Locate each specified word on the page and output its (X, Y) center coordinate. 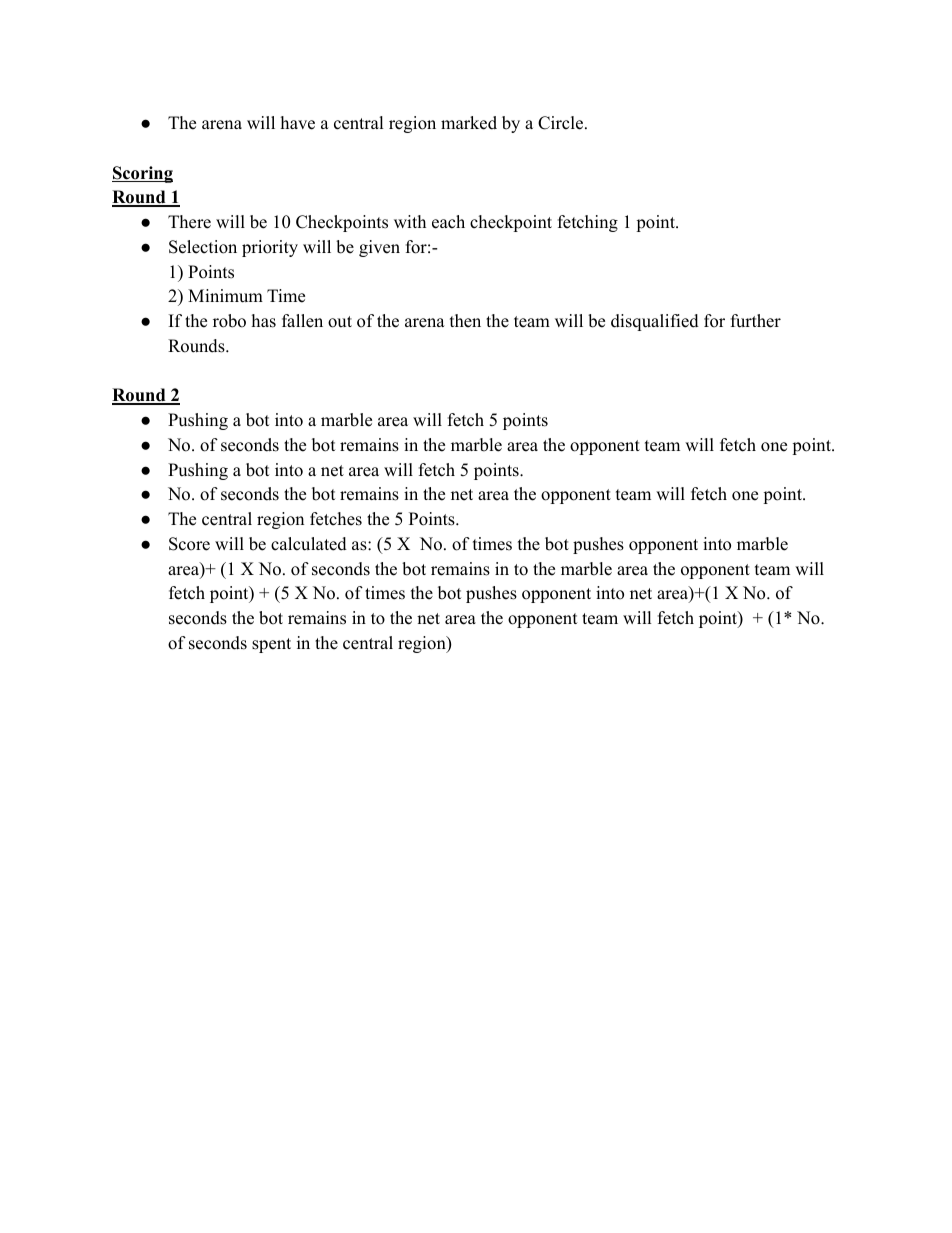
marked (469, 123)
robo (229, 321)
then (465, 321)
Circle (560, 123)
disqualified (655, 322)
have (298, 123)
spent (271, 645)
